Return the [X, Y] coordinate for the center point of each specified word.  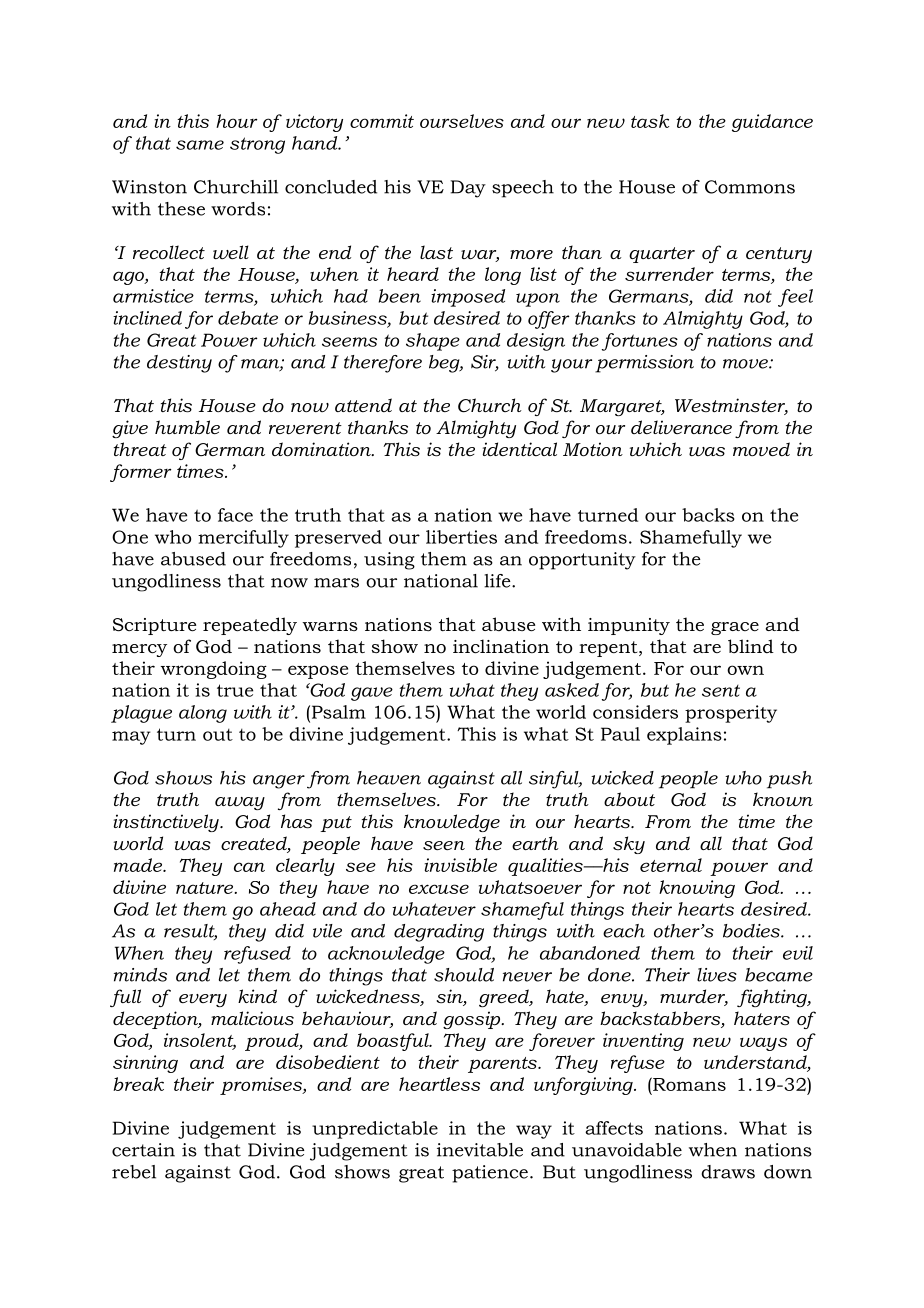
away [240, 803]
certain [143, 1150]
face [235, 515]
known [783, 799]
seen [444, 845]
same [200, 145]
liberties [461, 537]
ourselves [462, 121]
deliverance [681, 427]
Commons [750, 187]
